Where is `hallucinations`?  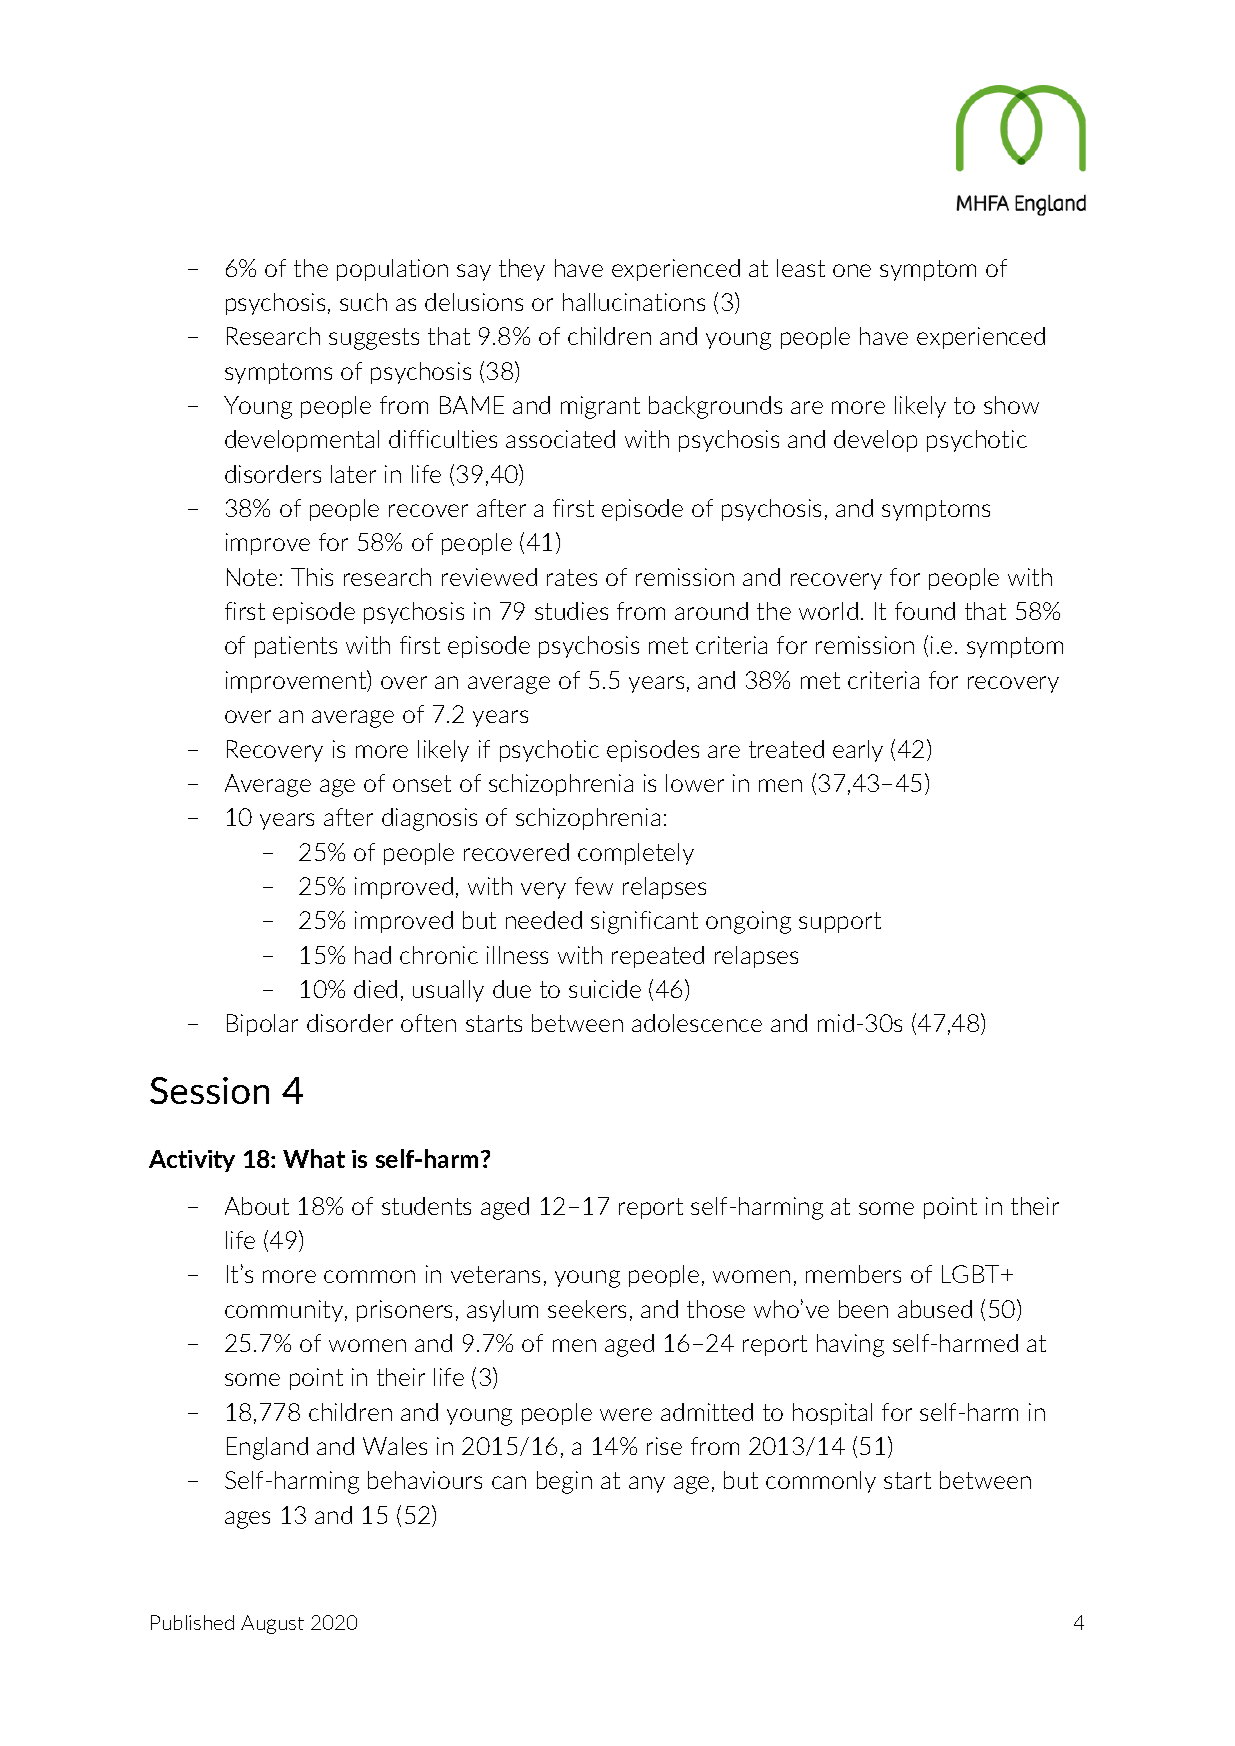
hallucinations is located at coordinates (634, 302).
